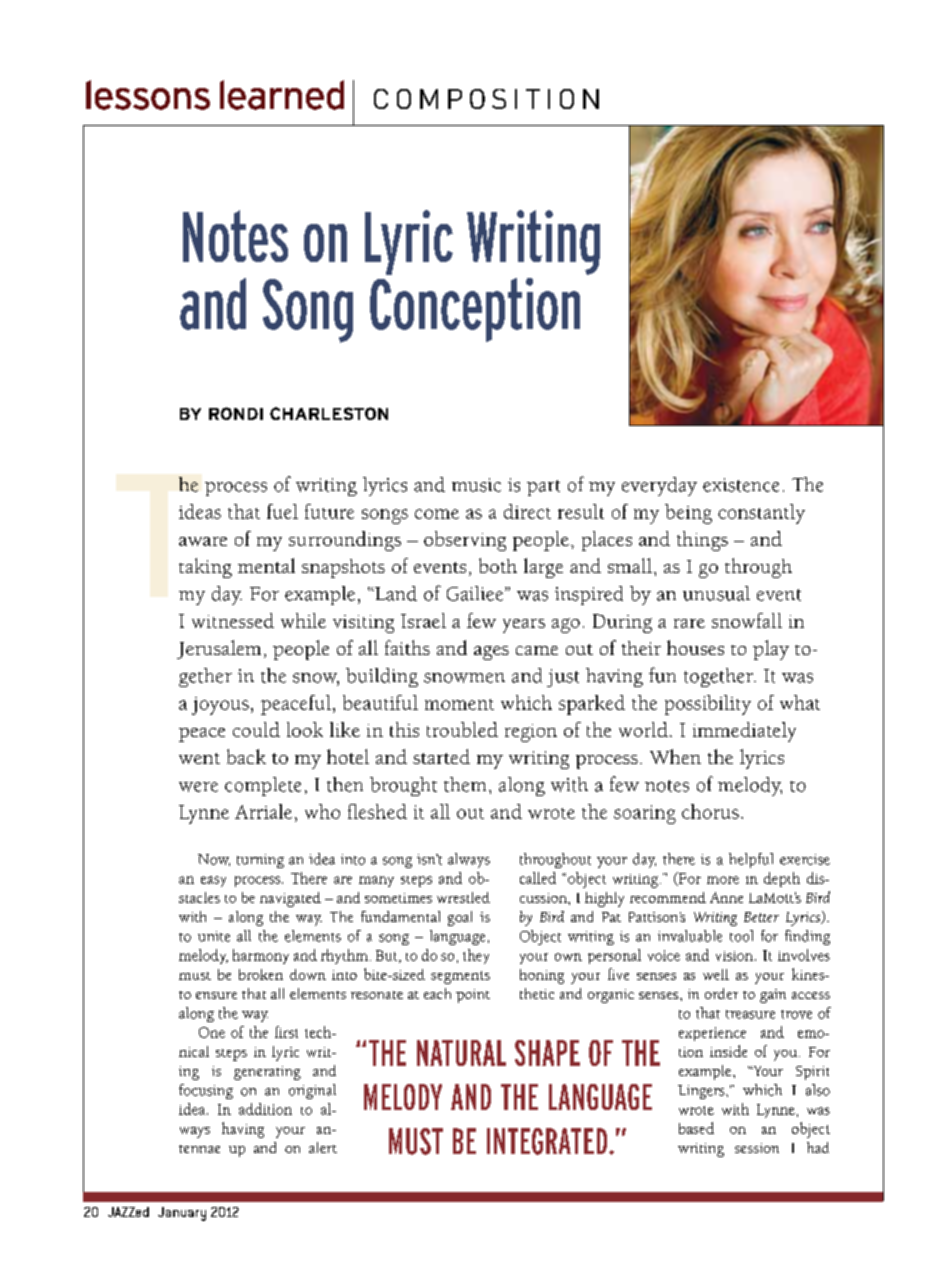 This screenshot has width=952, height=1285. What do you see at coordinates (282, 95) in the screenshot?
I see `learned` at bounding box center [282, 95].
